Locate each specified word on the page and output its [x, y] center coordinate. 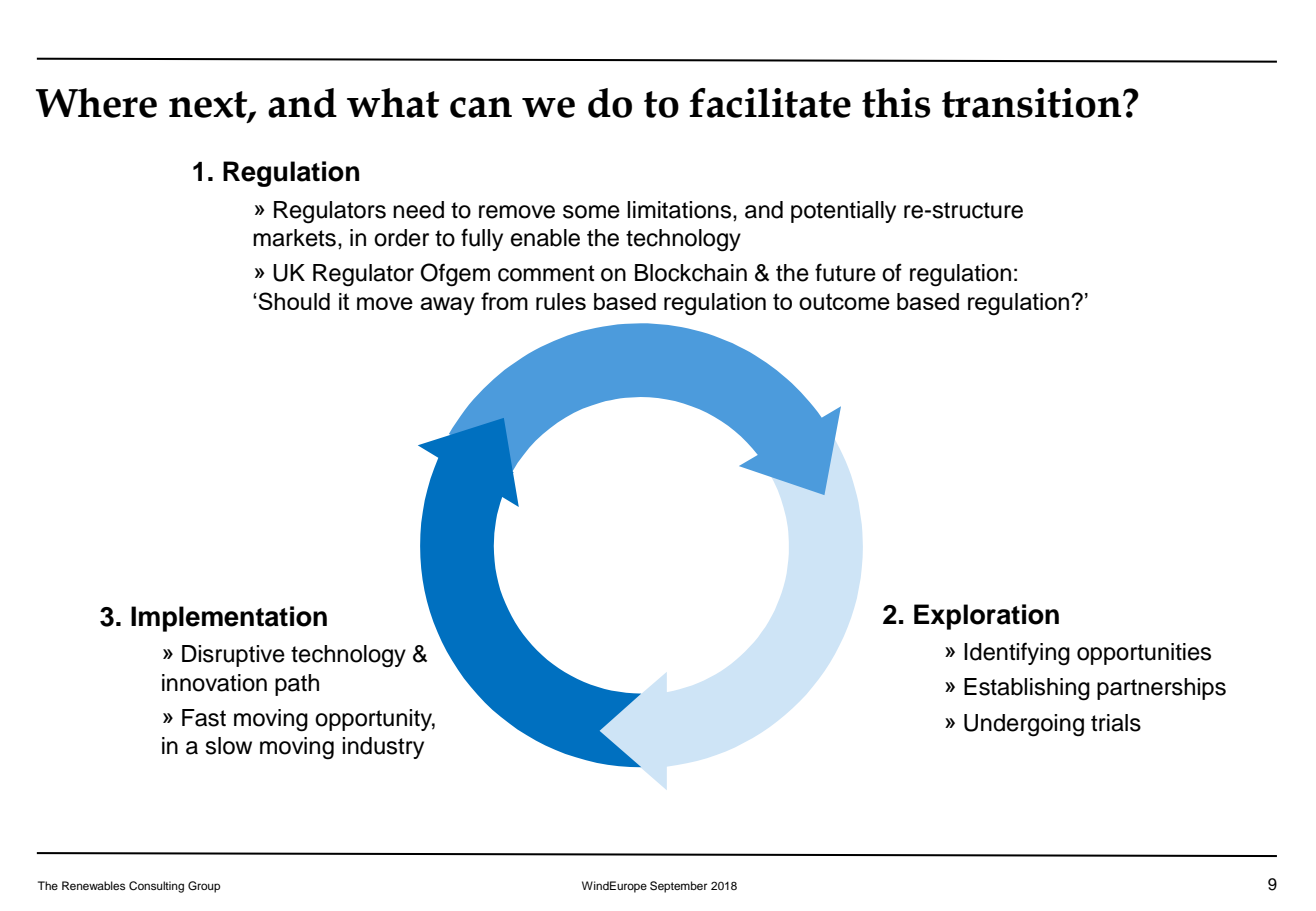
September [678, 887]
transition [1033, 103]
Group [204, 887]
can [481, 107]
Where [96, 103]
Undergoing [1024, 725]
